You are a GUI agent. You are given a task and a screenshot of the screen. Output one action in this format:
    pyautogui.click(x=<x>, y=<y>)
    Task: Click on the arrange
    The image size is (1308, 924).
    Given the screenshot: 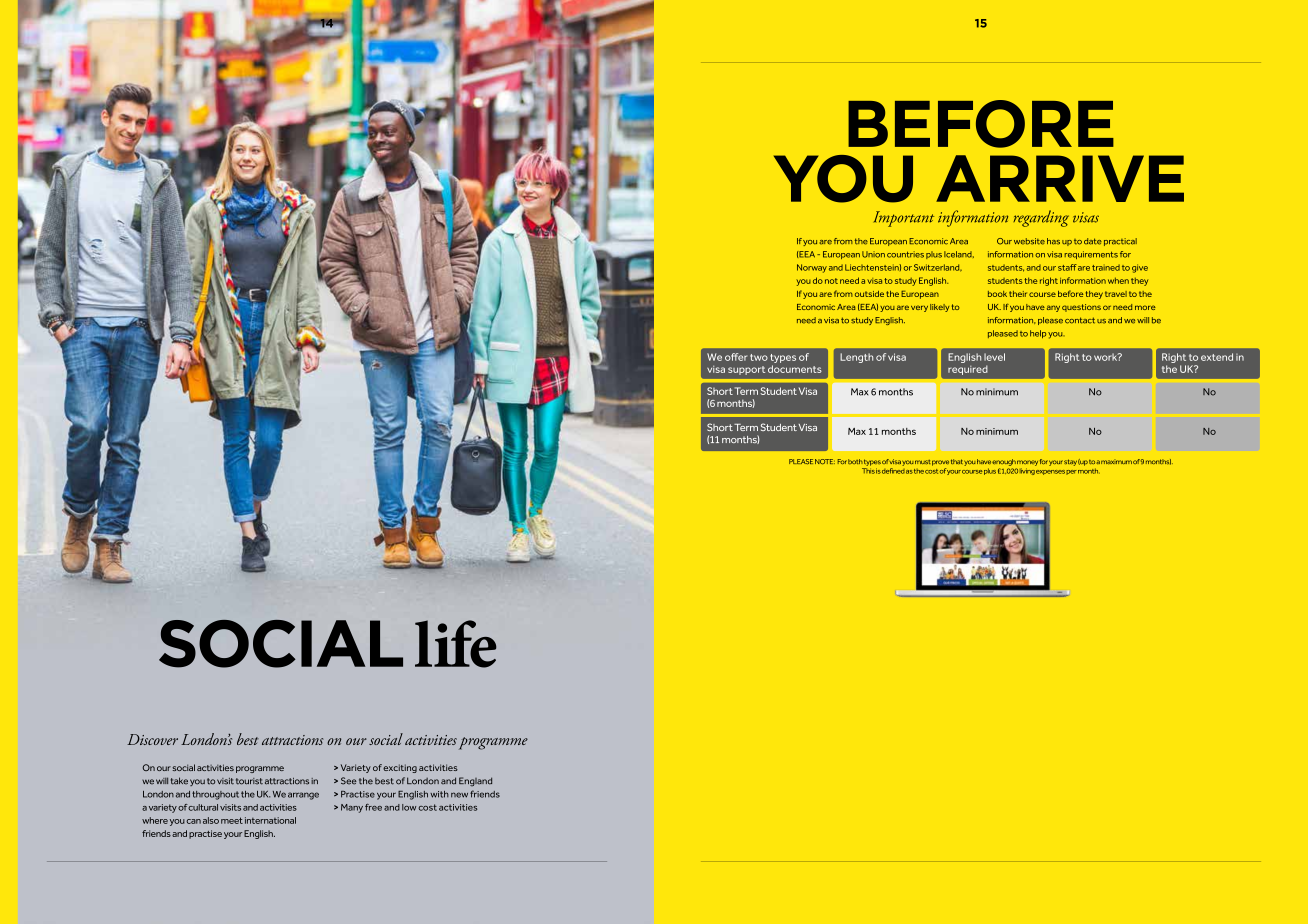 What is the action you would take?
    pyautogui.click(x=303, y=796)
